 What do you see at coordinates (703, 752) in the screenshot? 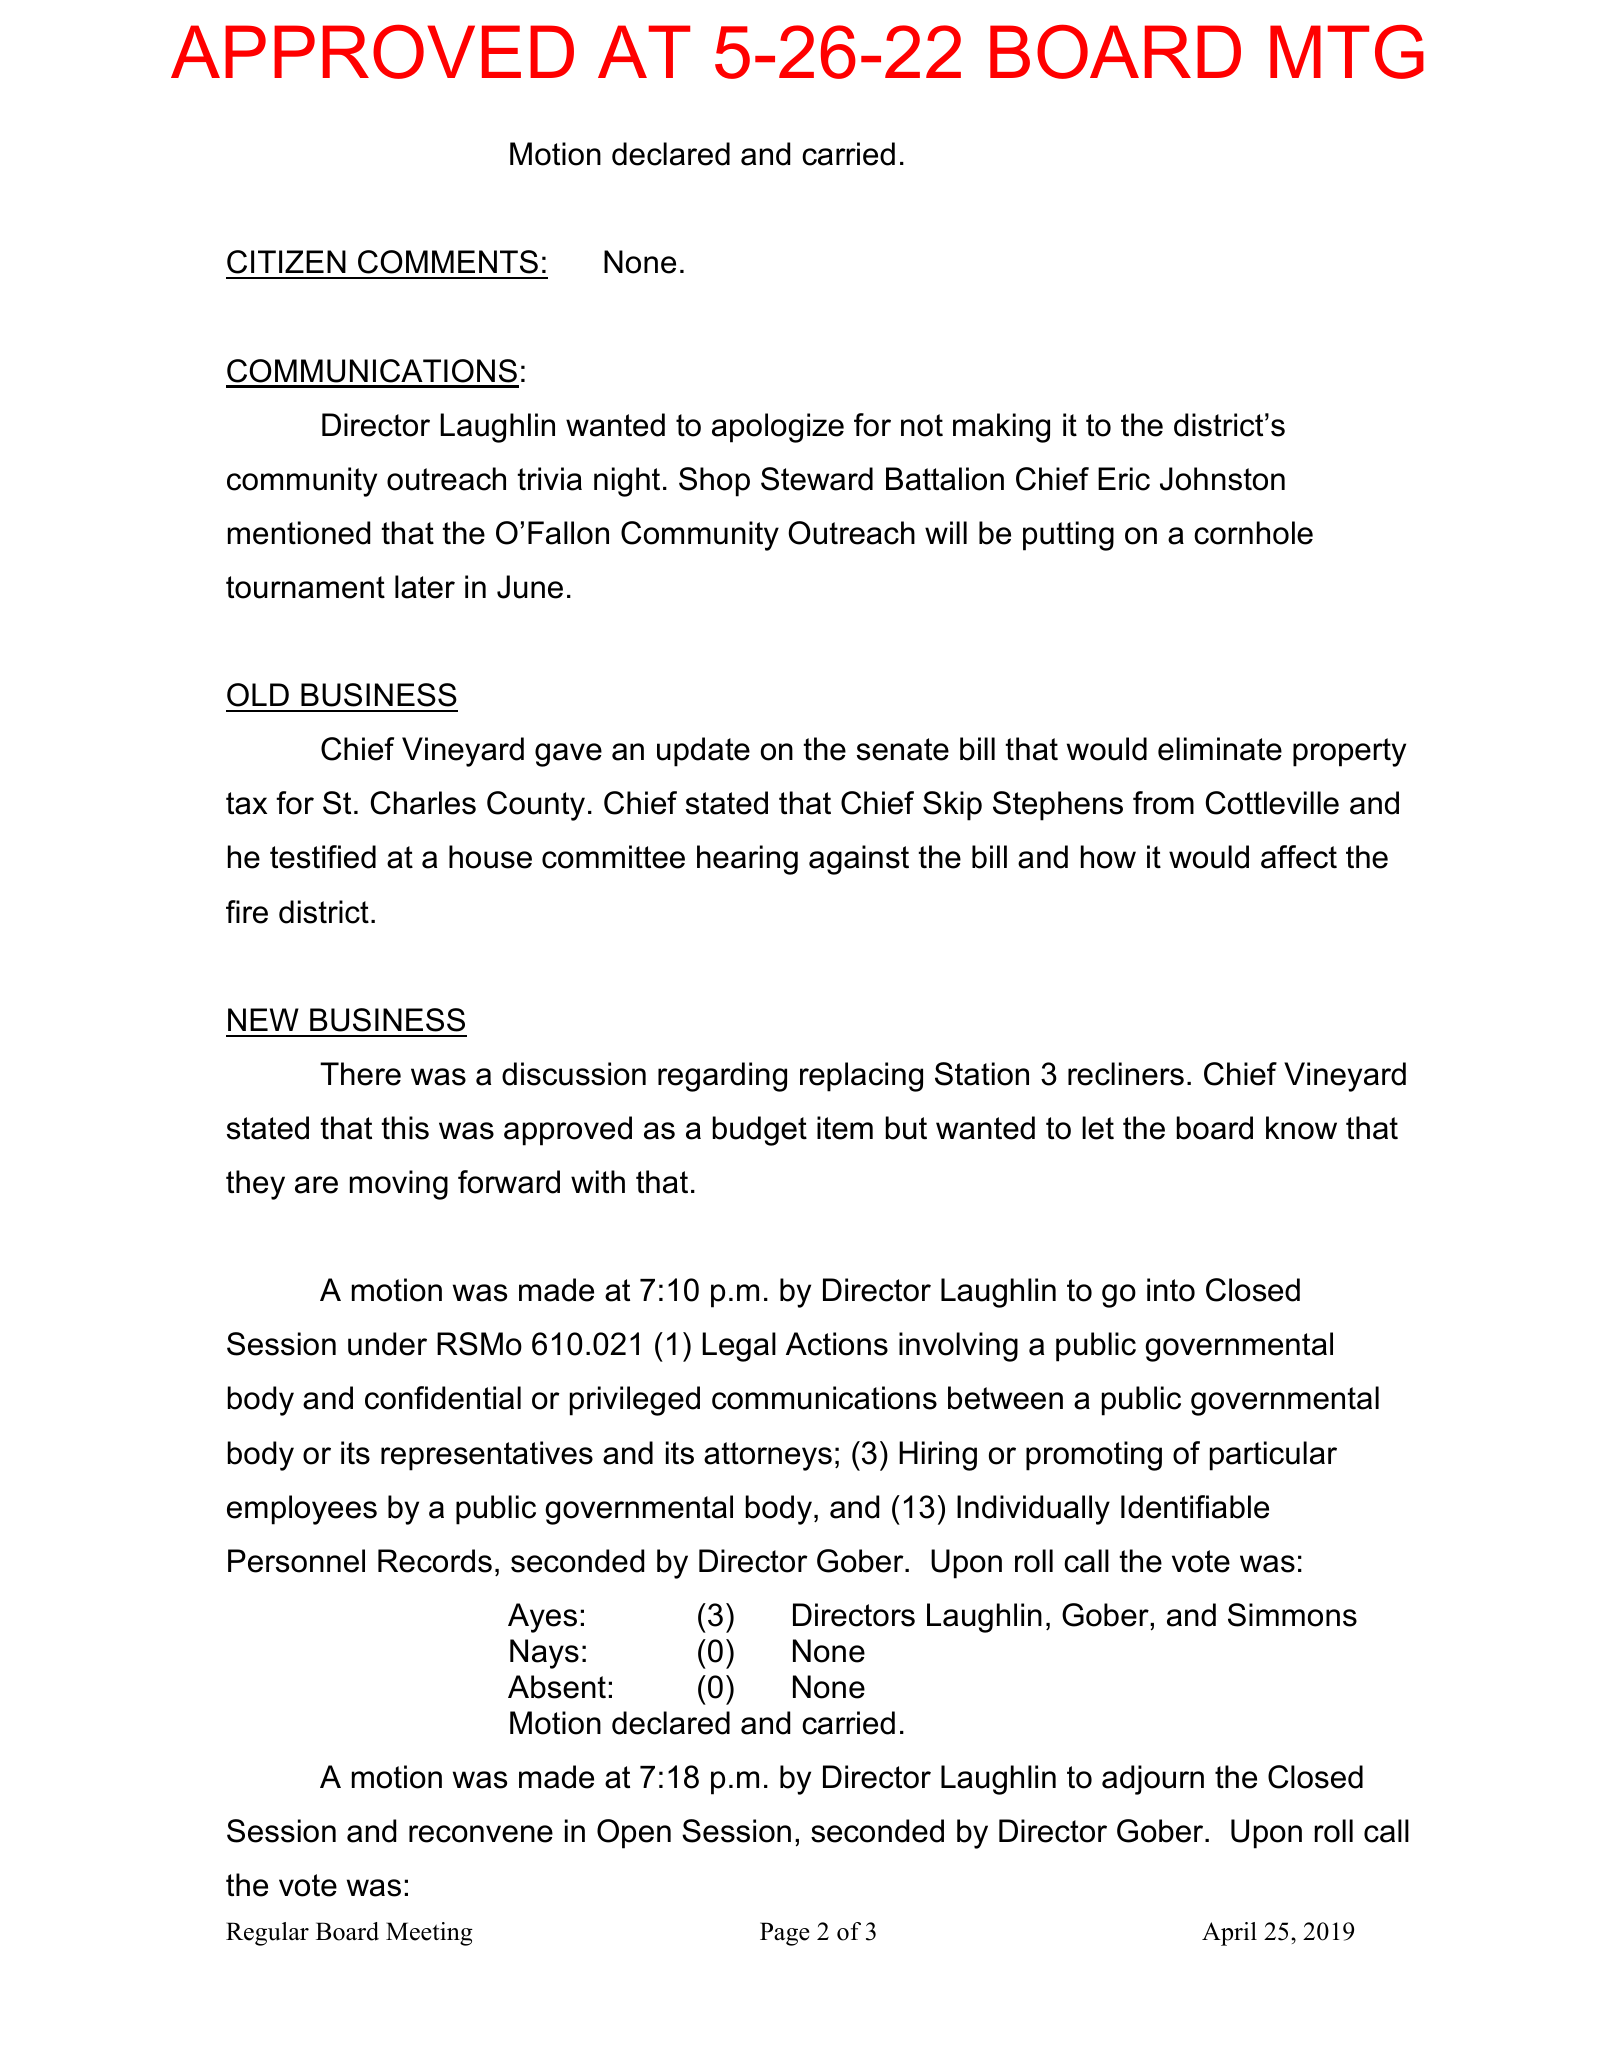
I see `update` at bounding box center [703, 752].
